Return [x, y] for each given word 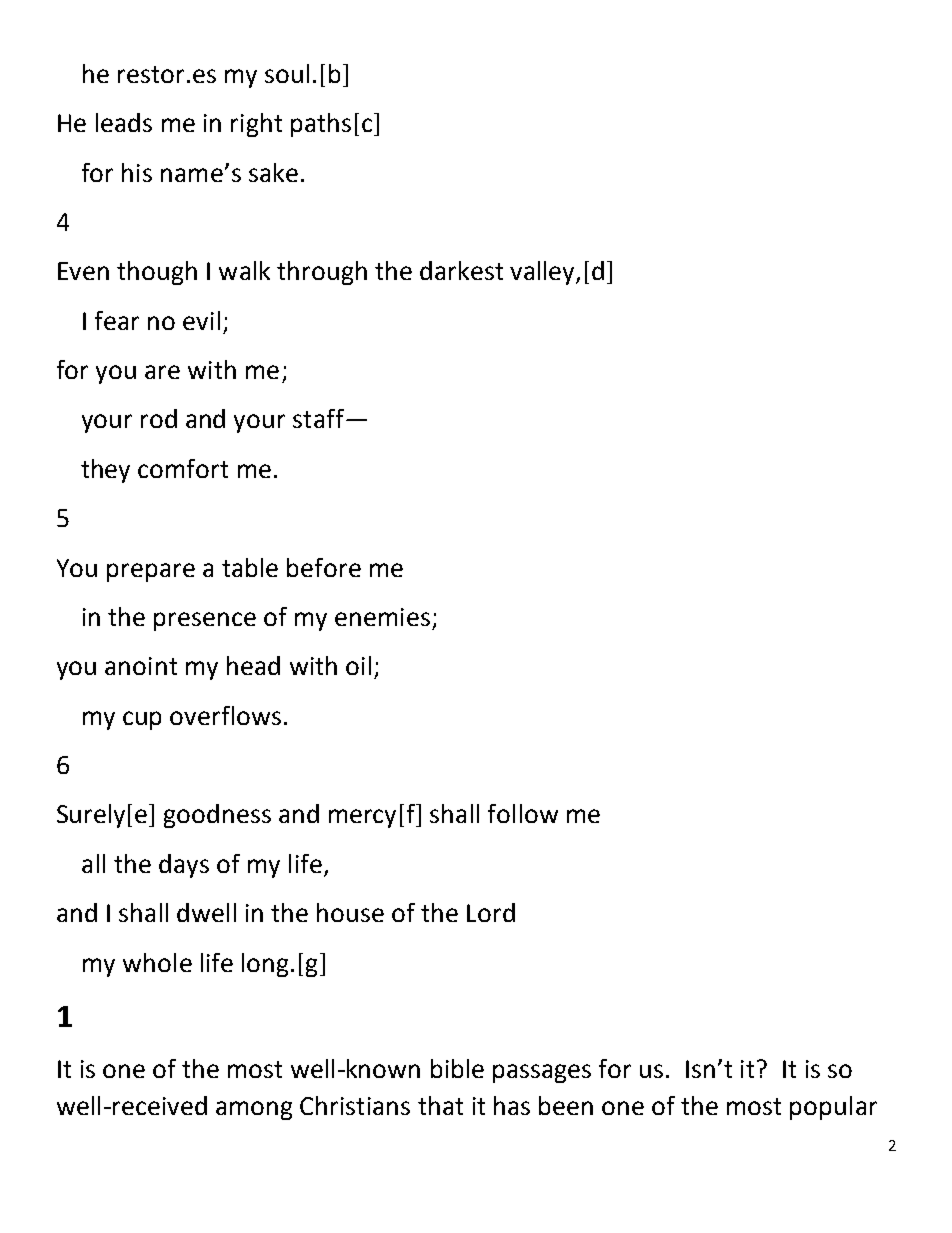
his [137, 172]
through [322, 273]
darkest [461, 270]
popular [833, 1108]
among [254, 1110]
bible [457, 1068]
